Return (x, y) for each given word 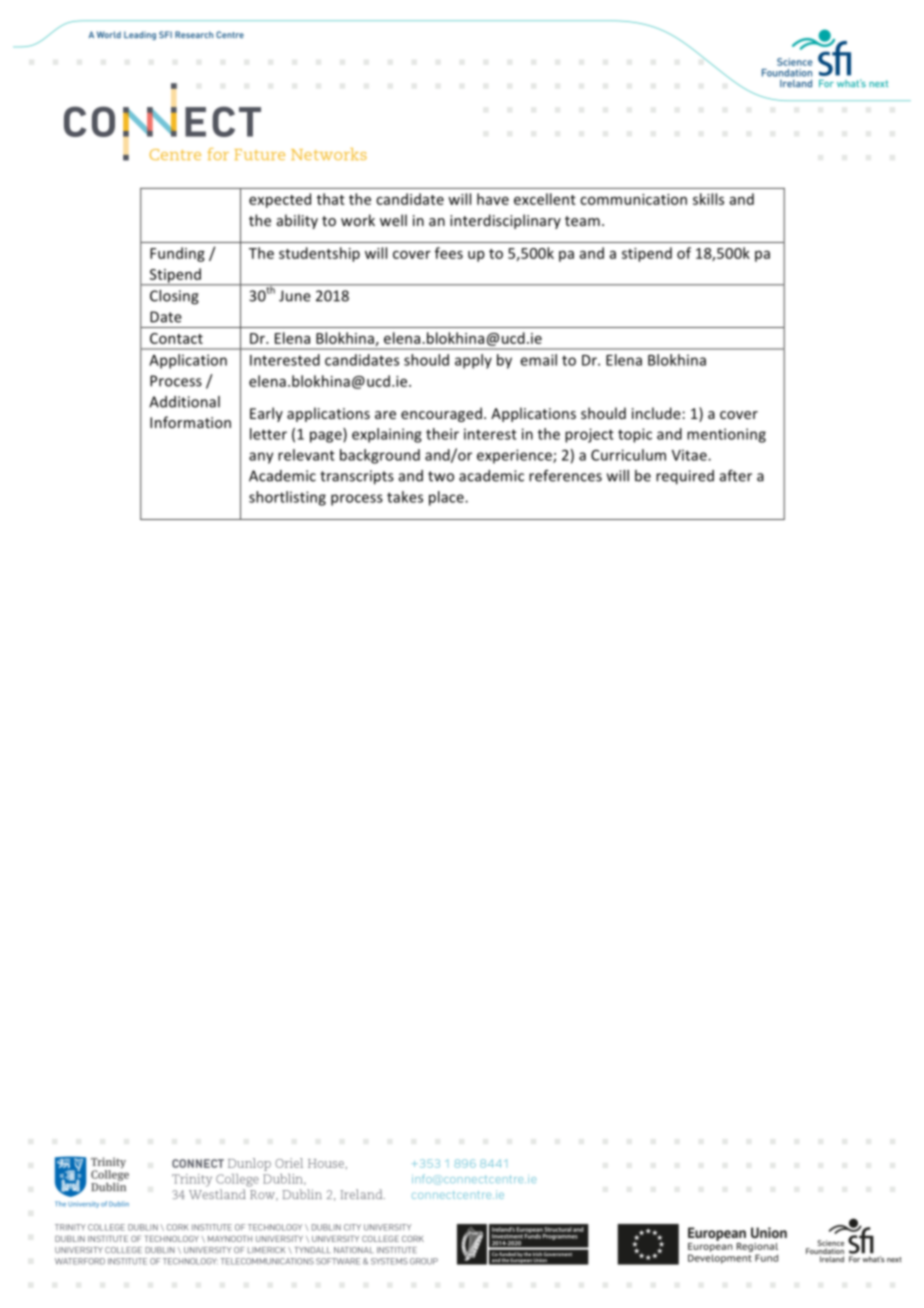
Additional (184, 402)
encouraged (441, 414)
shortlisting (287, 498)
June (295, 296)
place (447, 498)
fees (449, 253)
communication (633, 199)
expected (280, 200)
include (657, 413)
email (538, 360)
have (493, 199)
